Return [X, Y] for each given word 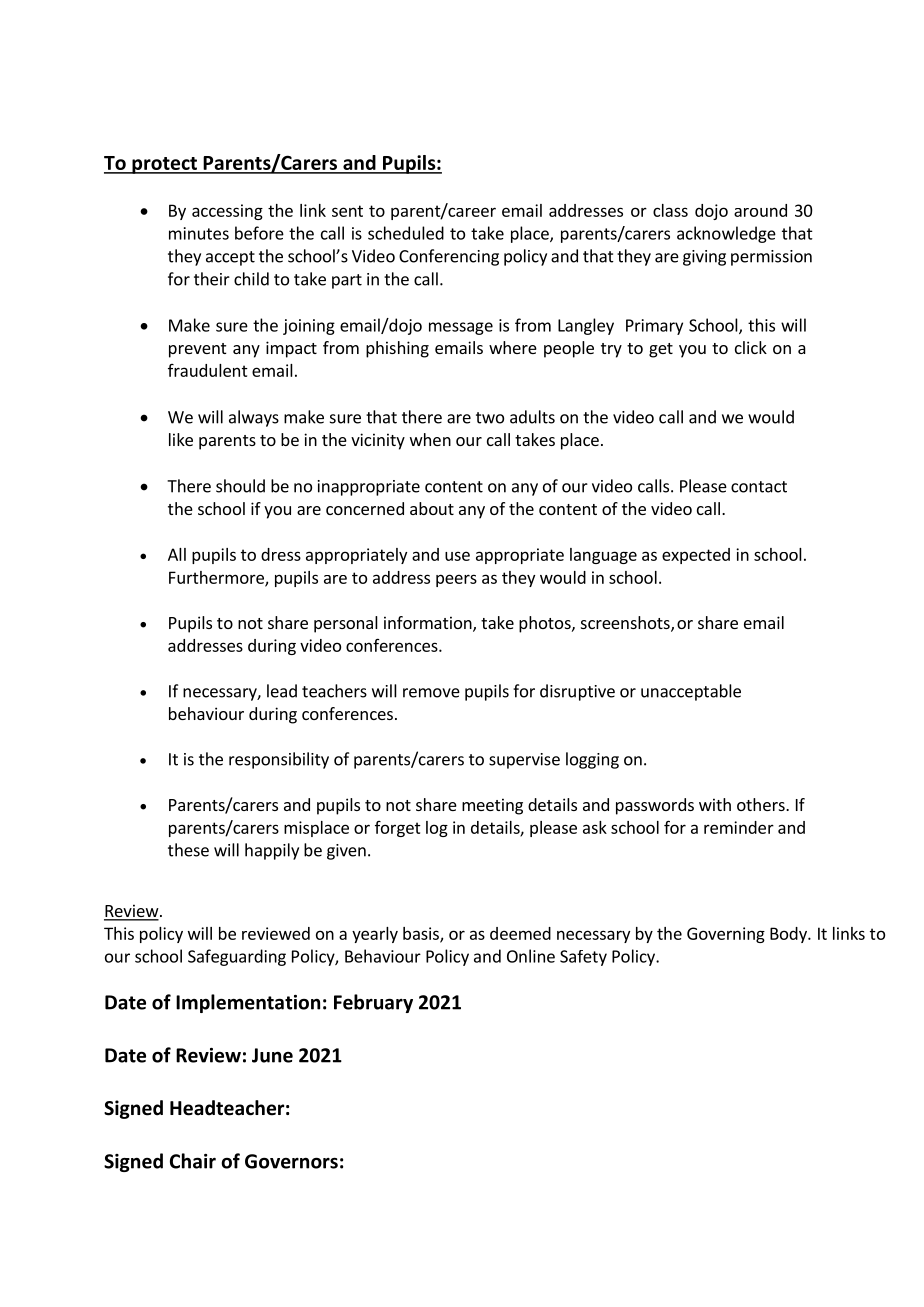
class [670, 210]
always [254, 418]
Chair [193, 1161]
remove [431, 693]
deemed [520, 933]
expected [696, 556]
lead [282, 691]
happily [272, 851]
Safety [583, 958]
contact [759, 487]
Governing [726, 935]
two [490, 418]
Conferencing [449, 257]
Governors [291, 1161]
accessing [227, 212]
